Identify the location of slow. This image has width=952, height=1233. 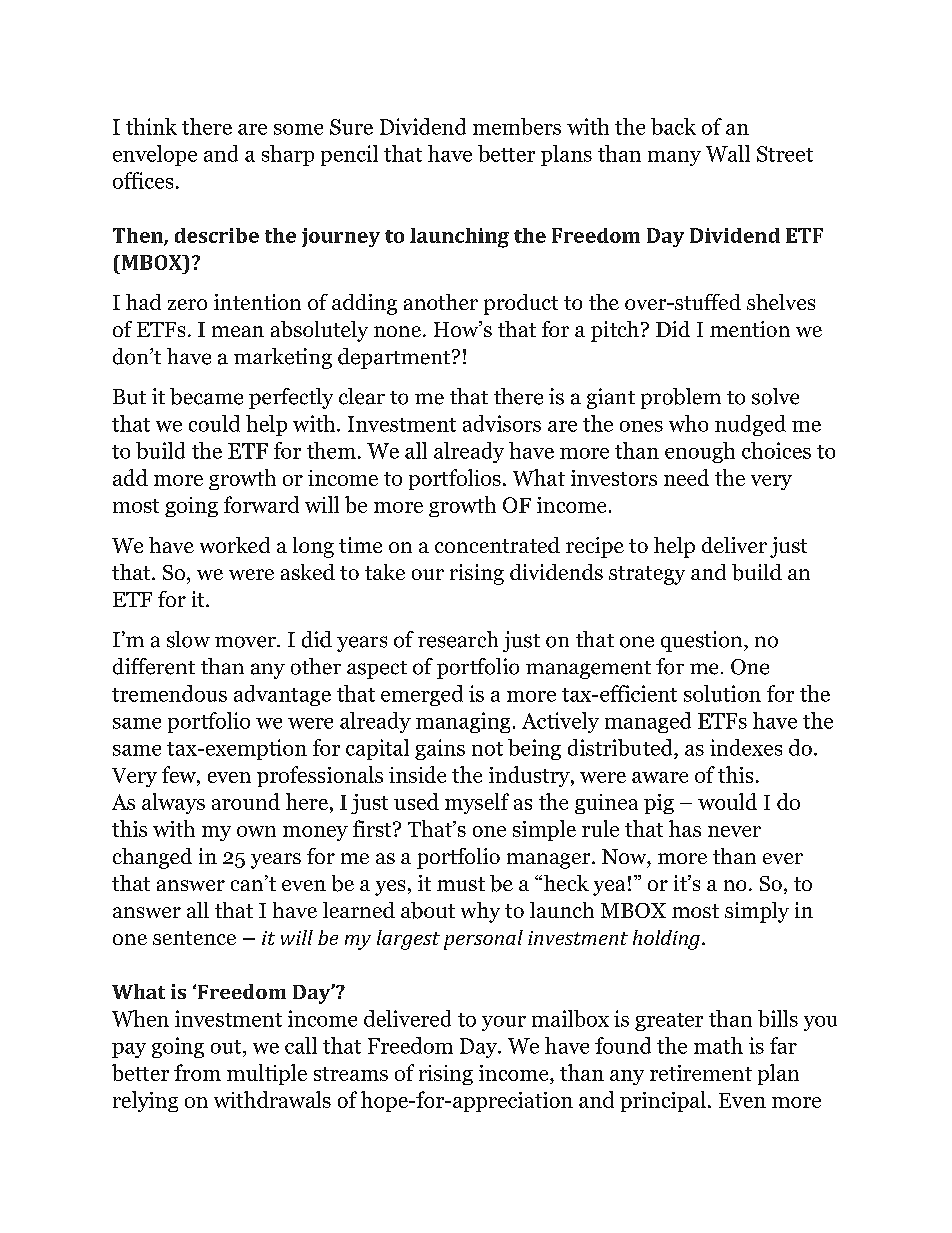
(188, 639).
